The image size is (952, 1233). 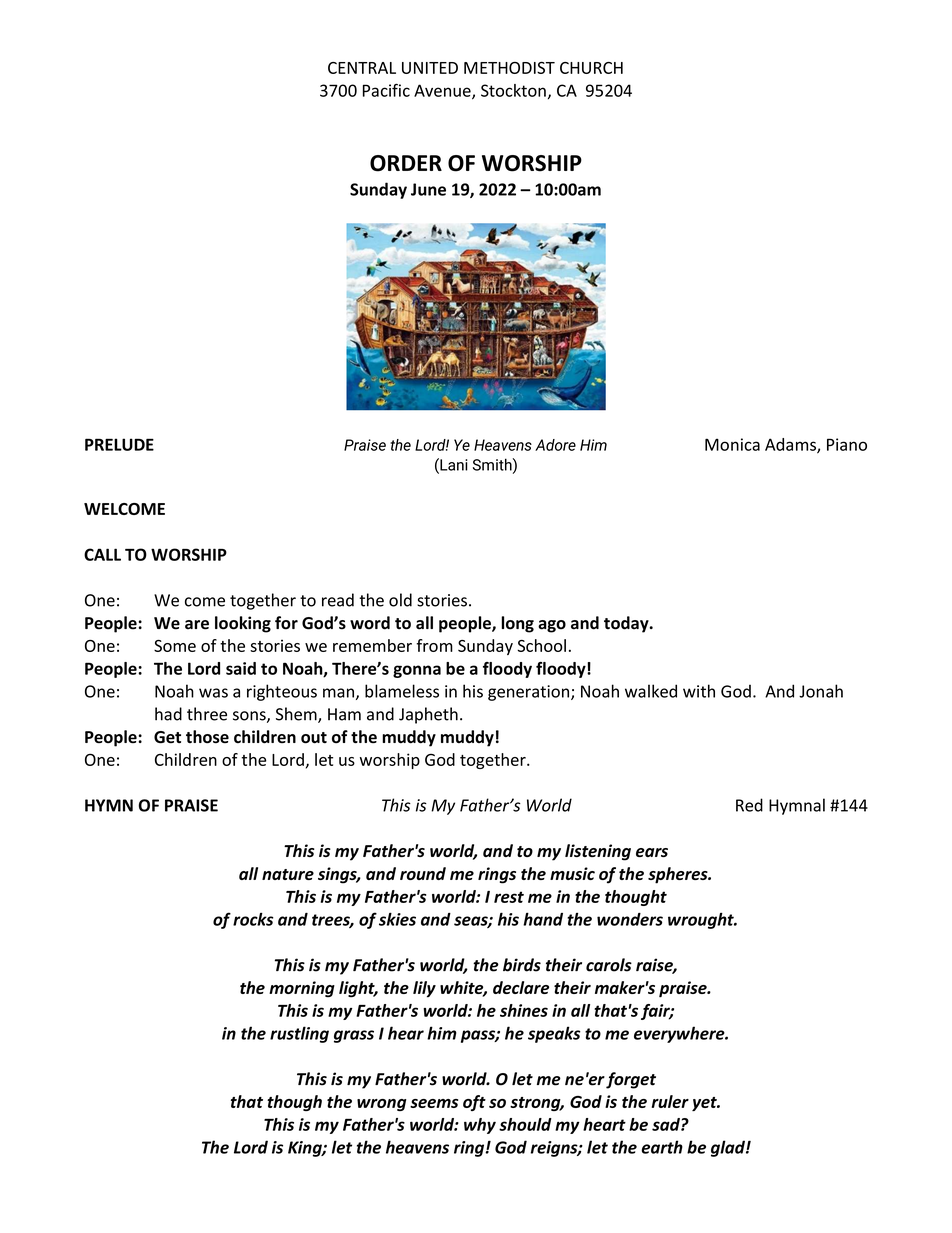 I want to click on rocks, so click(x=253, y=919).
